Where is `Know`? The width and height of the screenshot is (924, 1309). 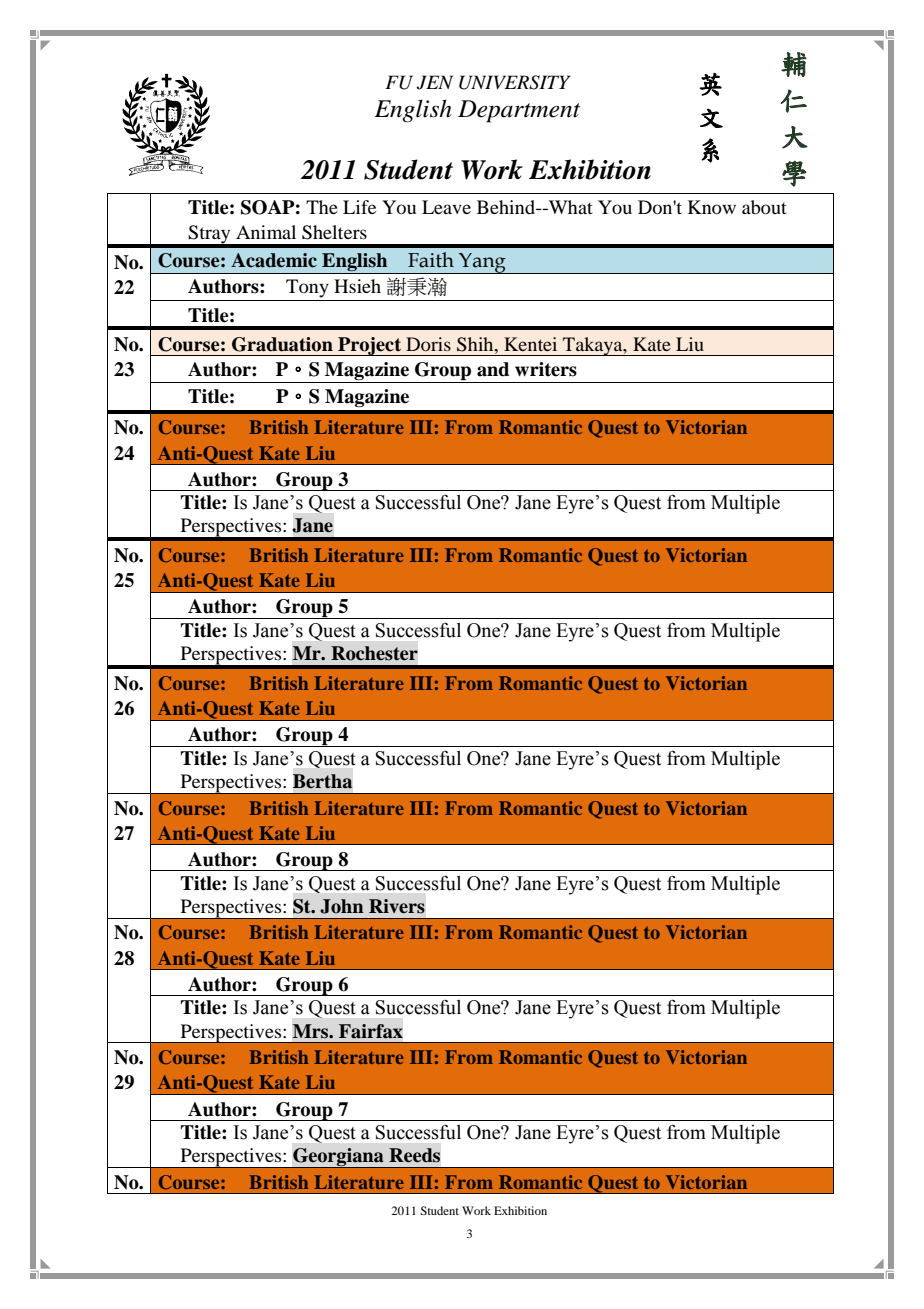
Know is located at coordinates (712, 207).
